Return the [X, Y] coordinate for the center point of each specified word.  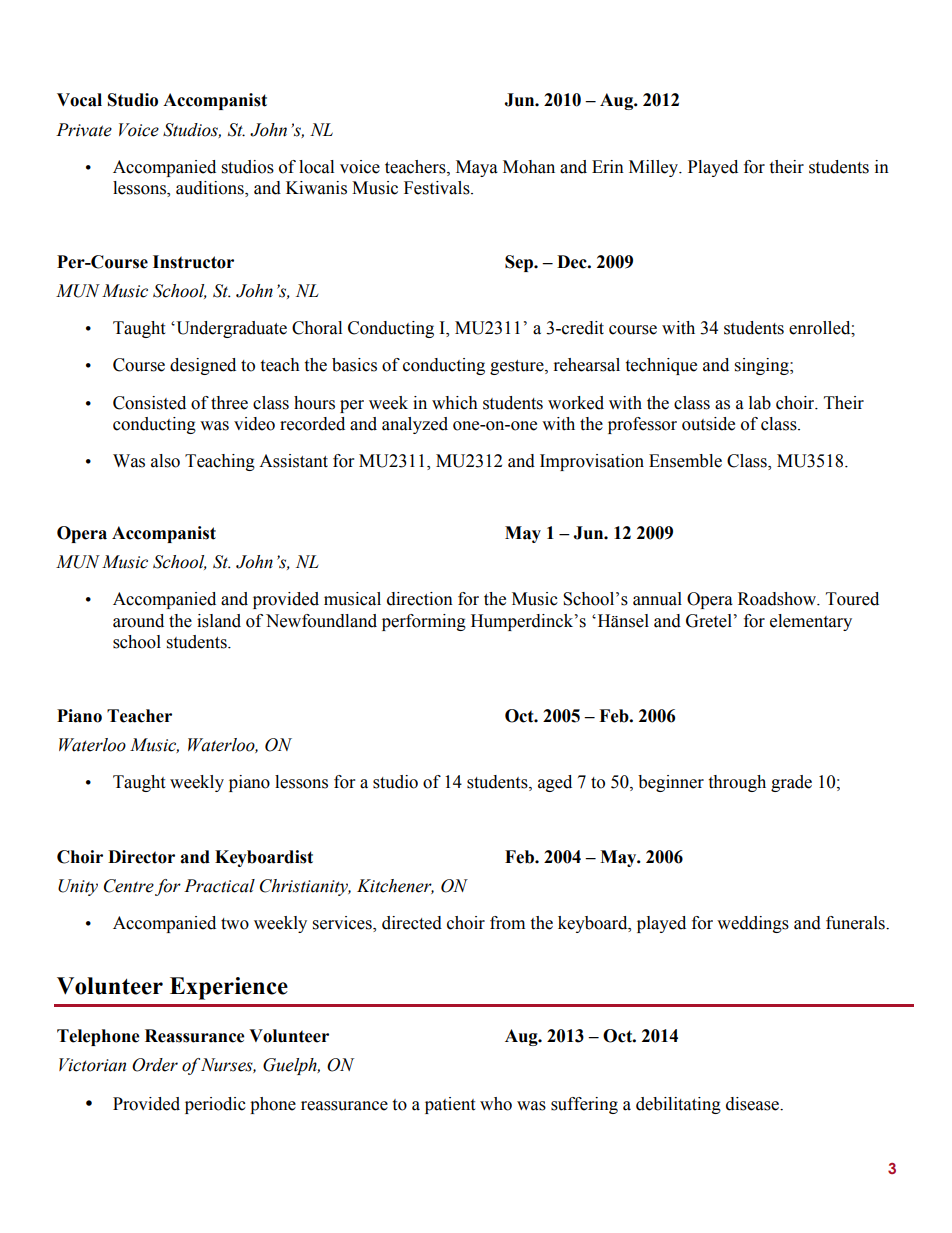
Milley [655, 168]
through [737, 783]
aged [555, 783]
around [138, 621]
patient [450, 1105]
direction [420, 599]
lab [760, 403]
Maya [477, 168]
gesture [518, 367]
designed [203, 366]
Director [141, 857]
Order [155, 1065]
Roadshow [778, 599]
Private [84, 130]
